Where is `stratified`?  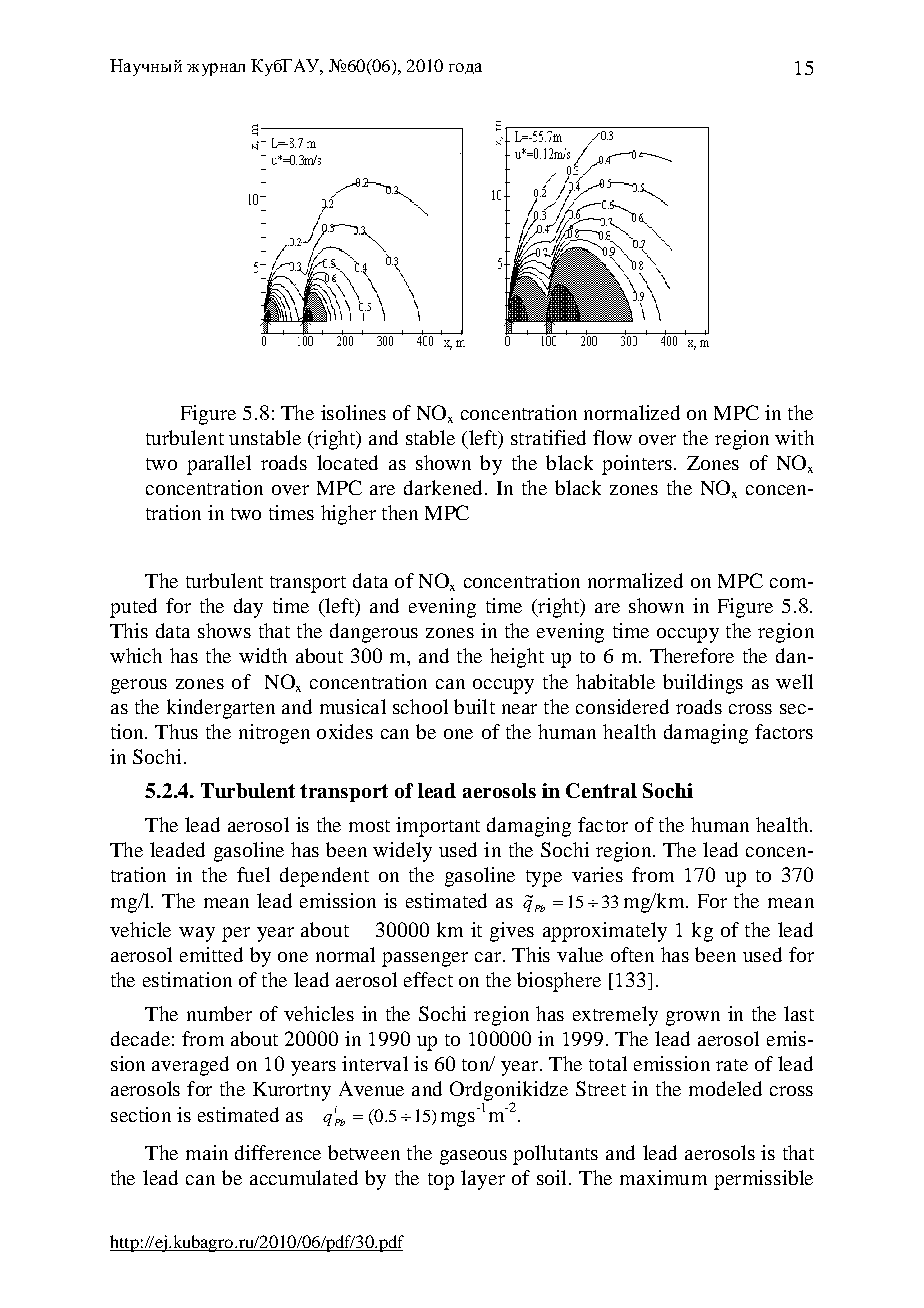
stratified is located at coordinates (548, 437).
